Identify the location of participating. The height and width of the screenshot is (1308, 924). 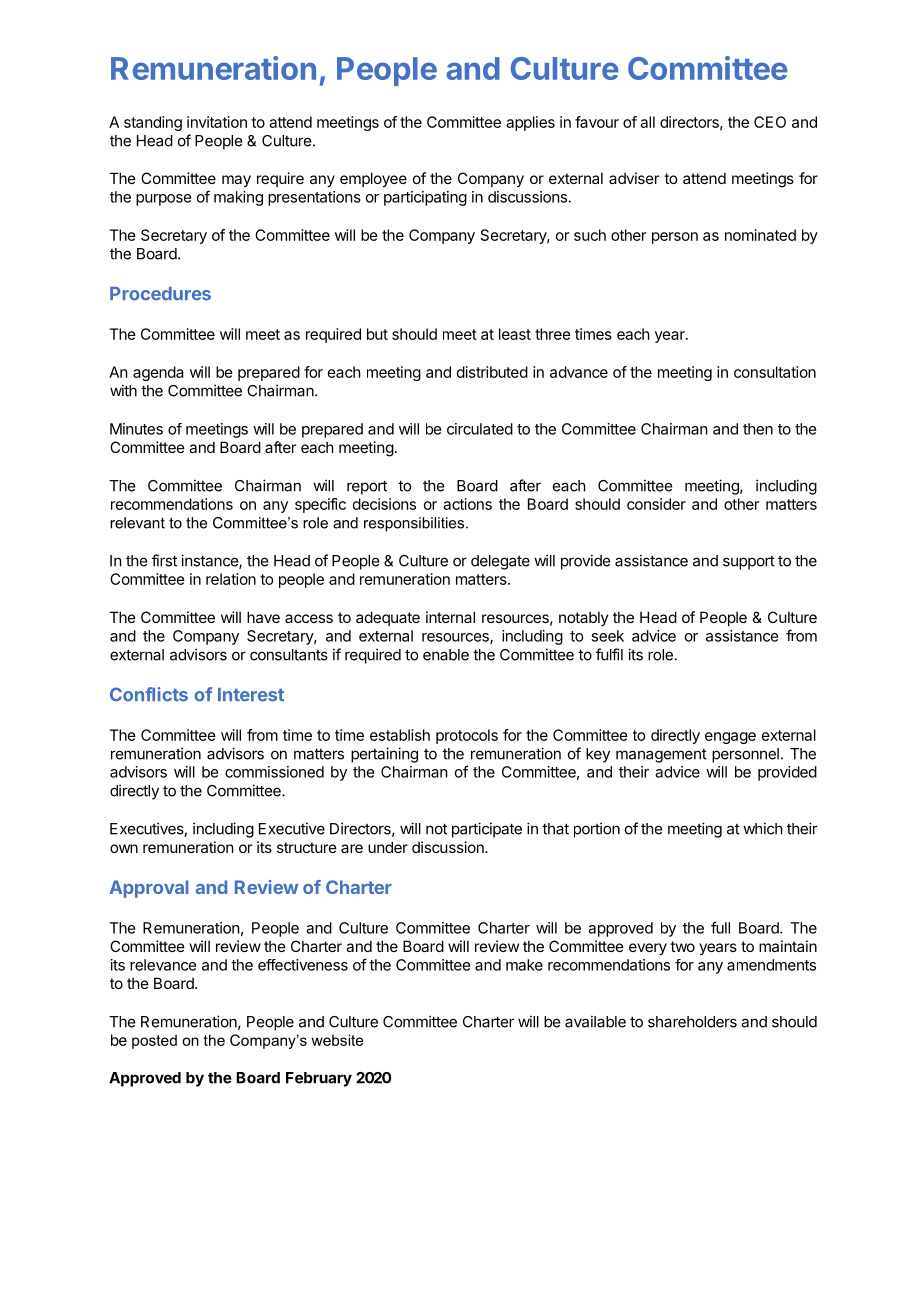
(425, 198).
